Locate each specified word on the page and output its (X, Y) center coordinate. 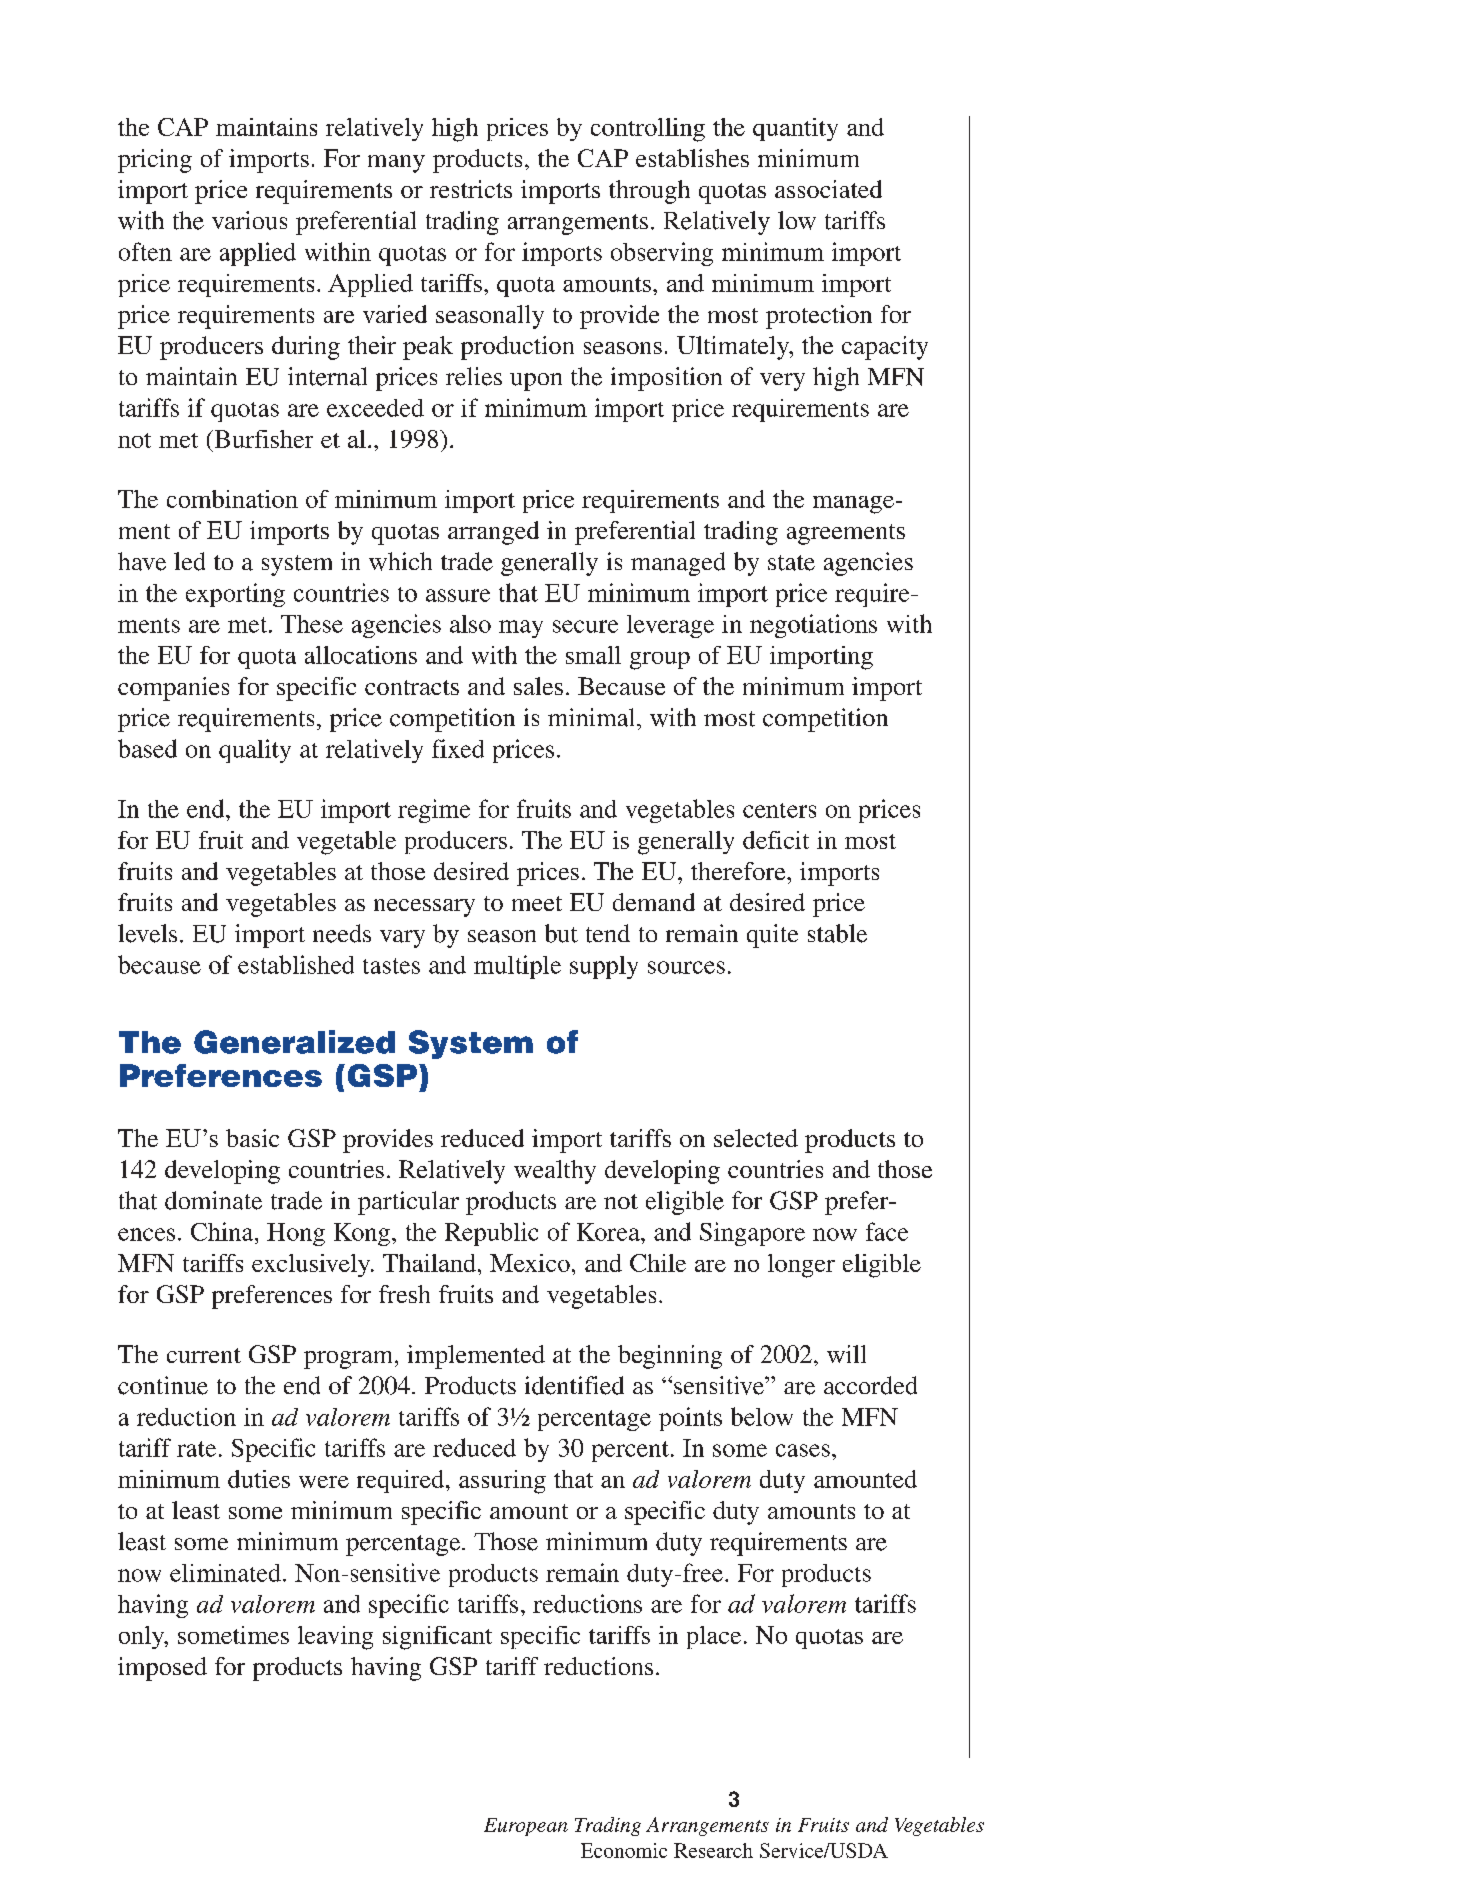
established (296, 964)
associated (828, 189)
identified (574, 1385)
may (521, 629)
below (762, 1416)
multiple (517, 967)
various (249, 220)
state (791, 563)
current (204, 1355)
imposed (162, 1669)
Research (713, 1850)
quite (772, 936)
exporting (235, 595)
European (526, 1827)
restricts (471, 189)
